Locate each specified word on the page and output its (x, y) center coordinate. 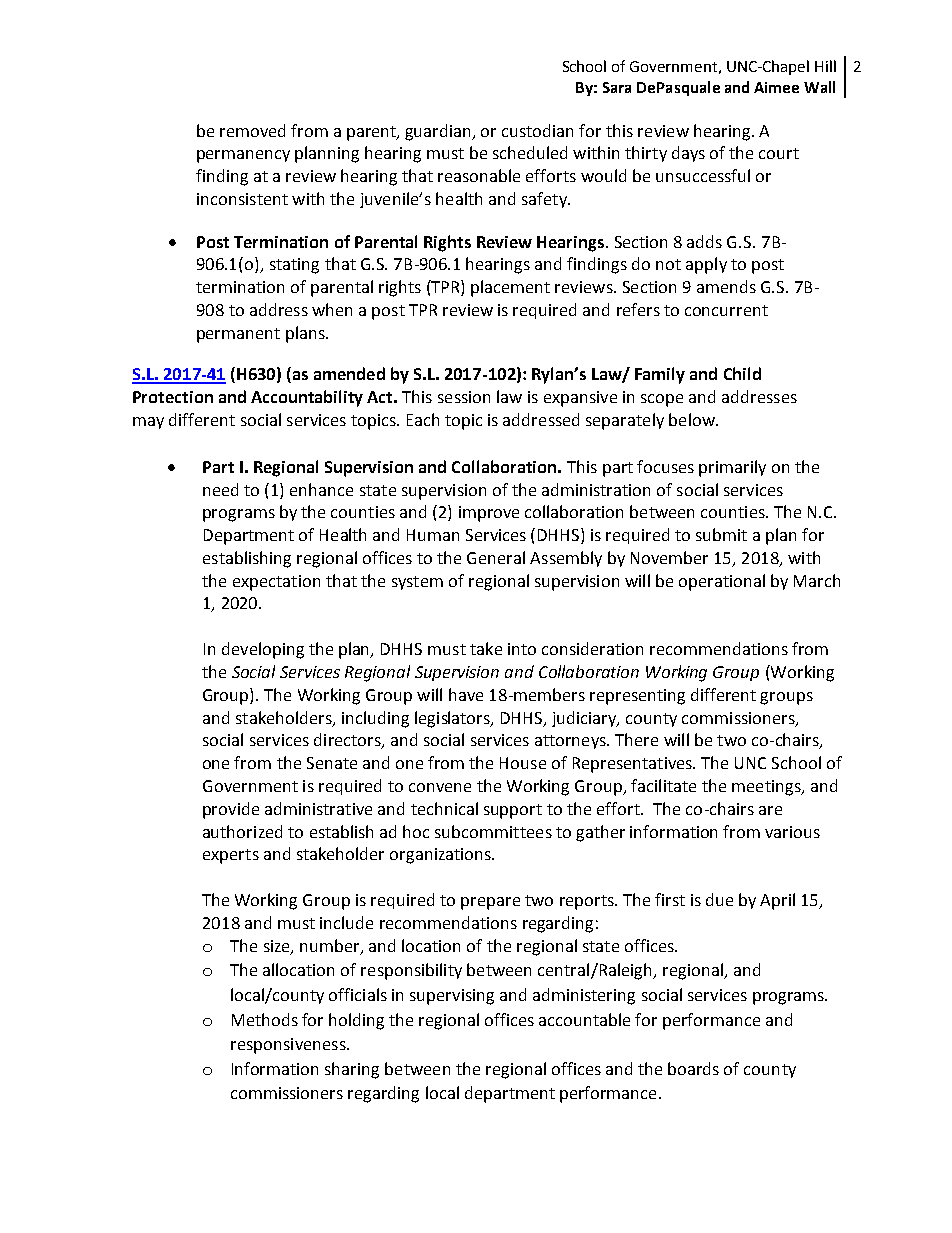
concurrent (726, 310)
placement (510, 288)
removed (252, 130)
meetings (767, 788)
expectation (276, 583)
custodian (537, 130)
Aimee (776, 87)
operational (722, 582)
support (513, 811)
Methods (265, 1019)
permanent (238, 335)
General (496, 557)
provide (231, 810)
